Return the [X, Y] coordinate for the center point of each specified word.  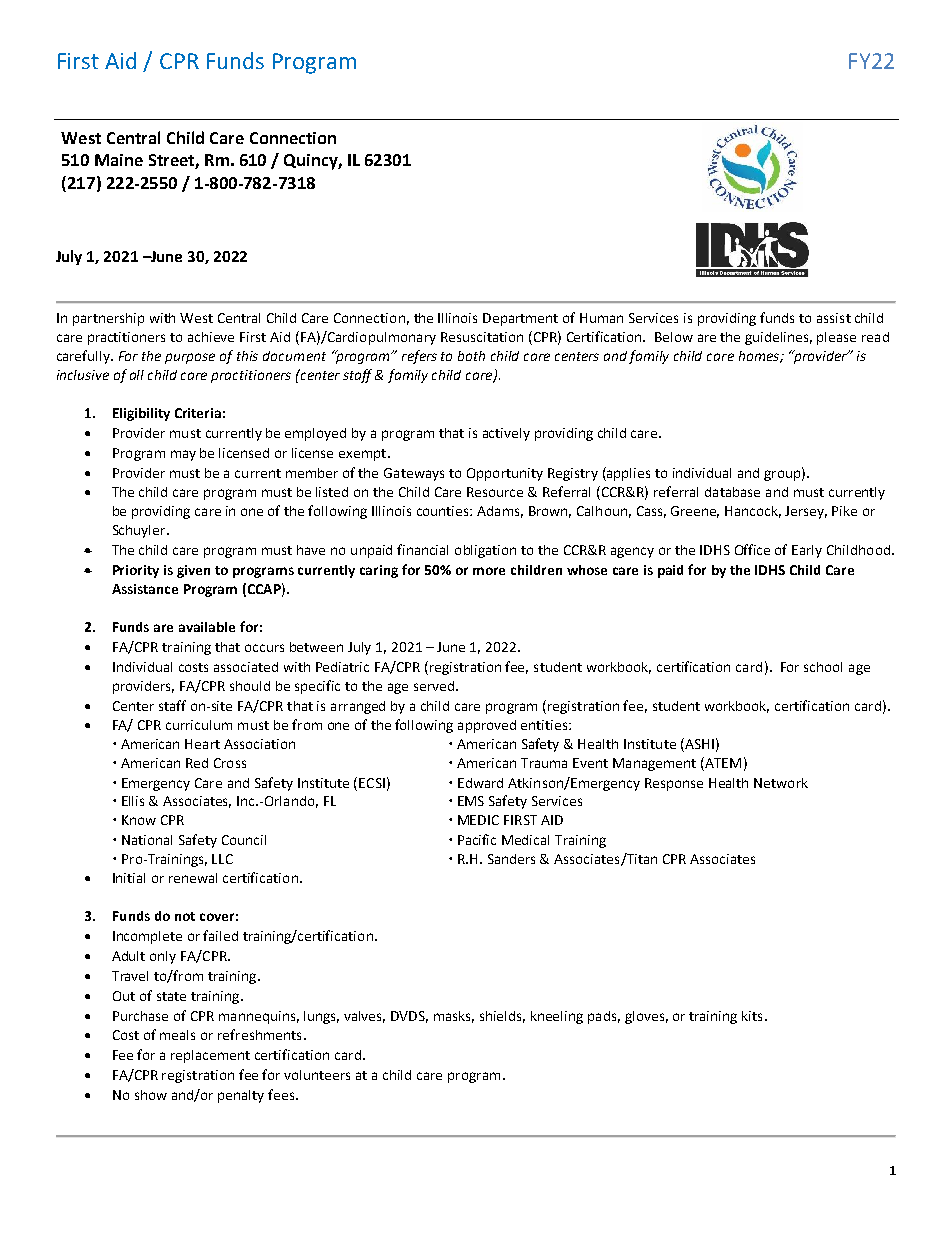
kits [752, 1016]
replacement [210, 1056]
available [207, 627]
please [836, 338]
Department [520, 319]
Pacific [477, 839]
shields [502, 1017]
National [147, 840]
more [489, 571]
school [823, 667]
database [732, 492]
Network [781, 783]
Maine [119, 160]
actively [506, 434]
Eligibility [141, 414]
